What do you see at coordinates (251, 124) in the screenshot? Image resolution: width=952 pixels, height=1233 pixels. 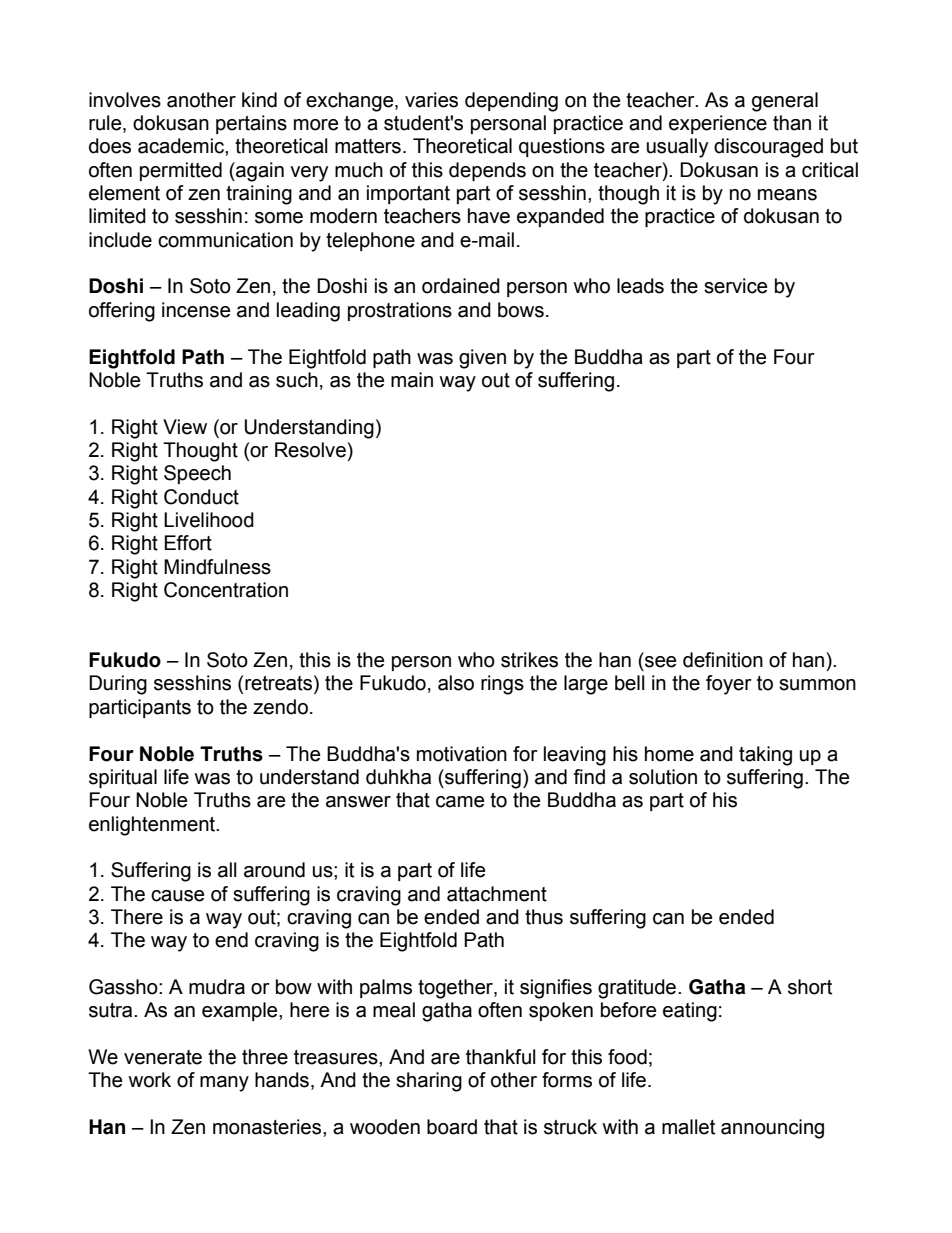 I see `pertains` at bounding box center [251, 124].
